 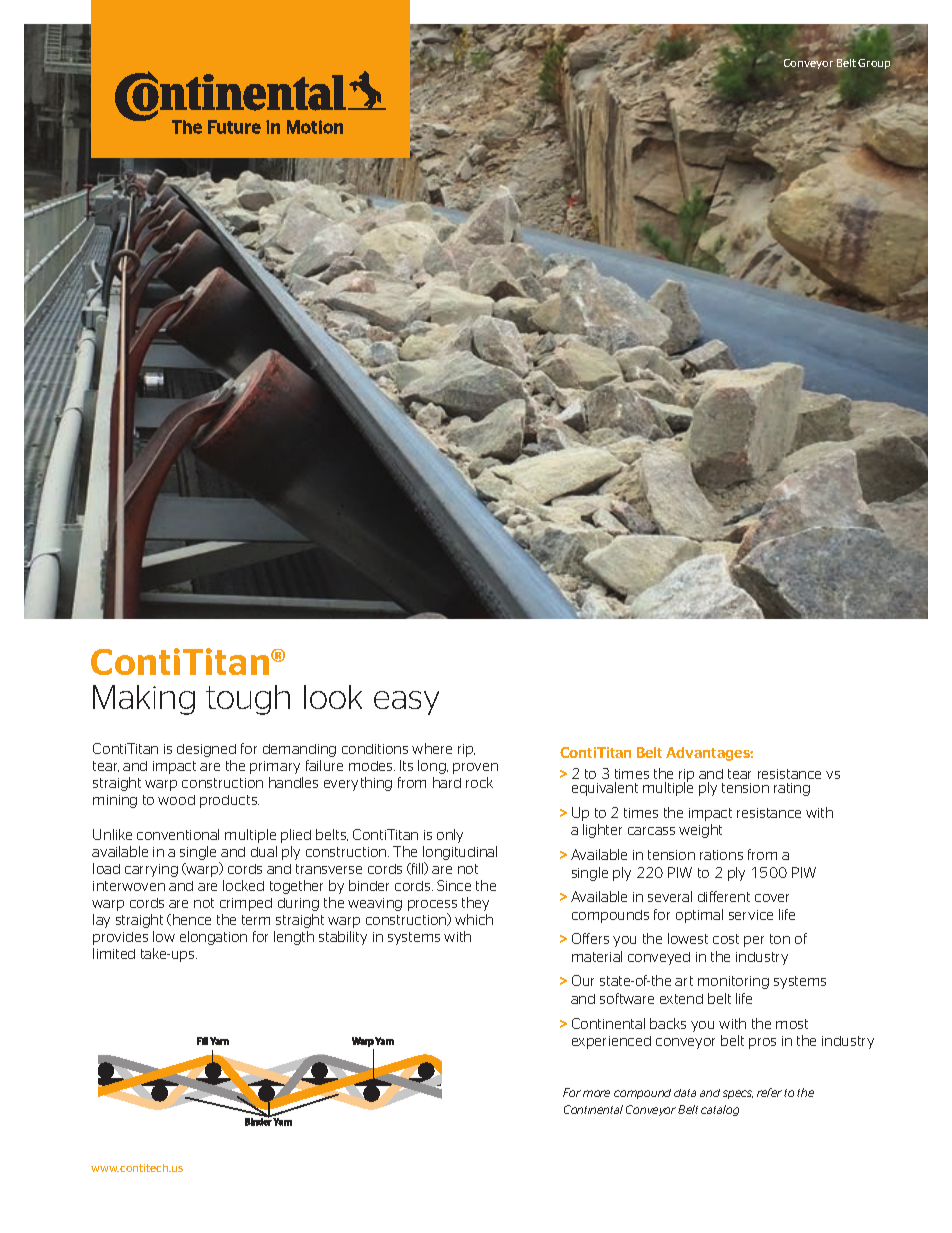 I want to click on hard, so click(x=447, y=782).
